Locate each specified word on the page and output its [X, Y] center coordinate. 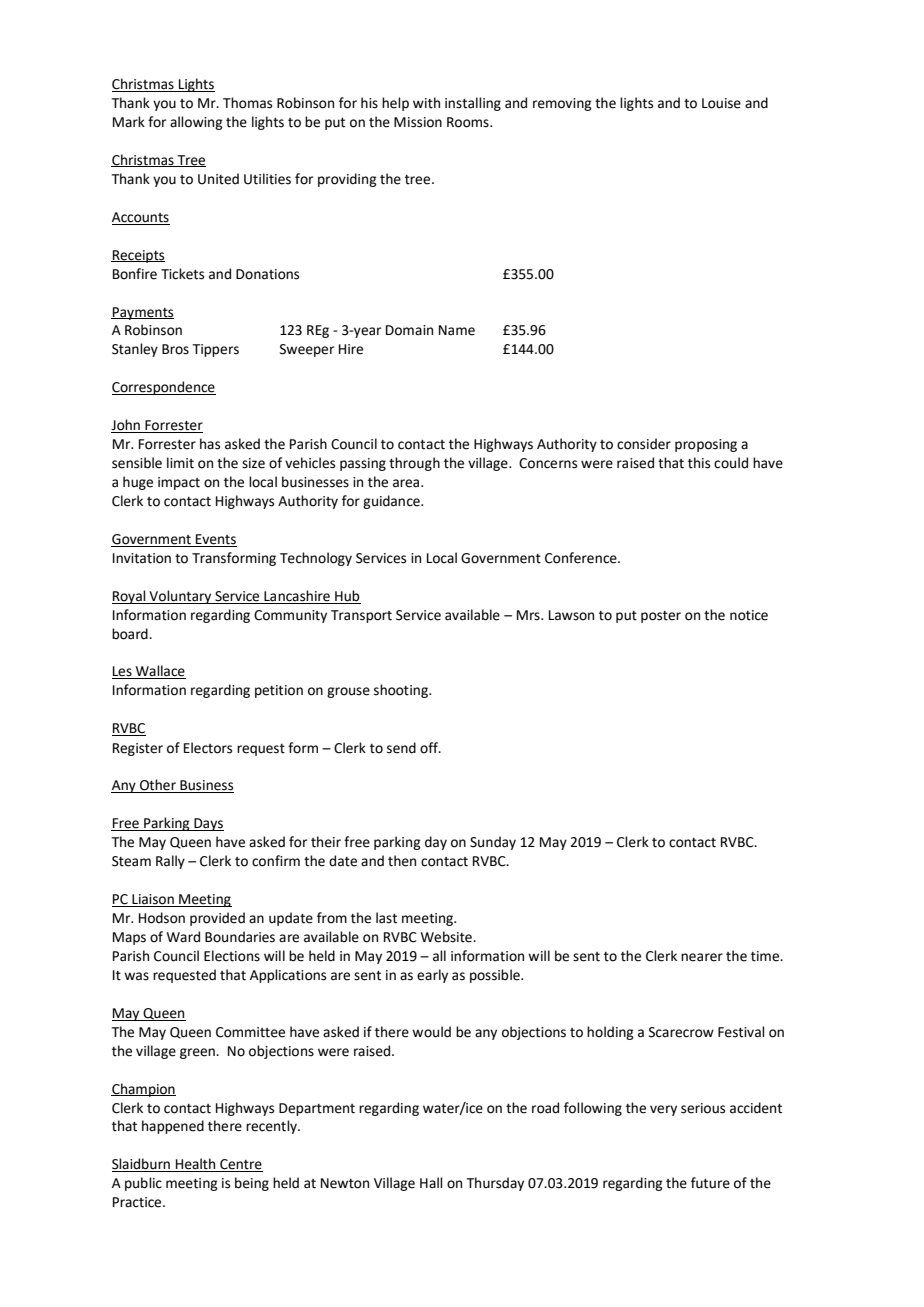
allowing [196, 123]
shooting [402, 691]
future [710, 1183]
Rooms [469, 122]
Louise [721, 103]
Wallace [160, 672]
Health [196, 1165]
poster [661, 617]
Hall [431, 1183]
